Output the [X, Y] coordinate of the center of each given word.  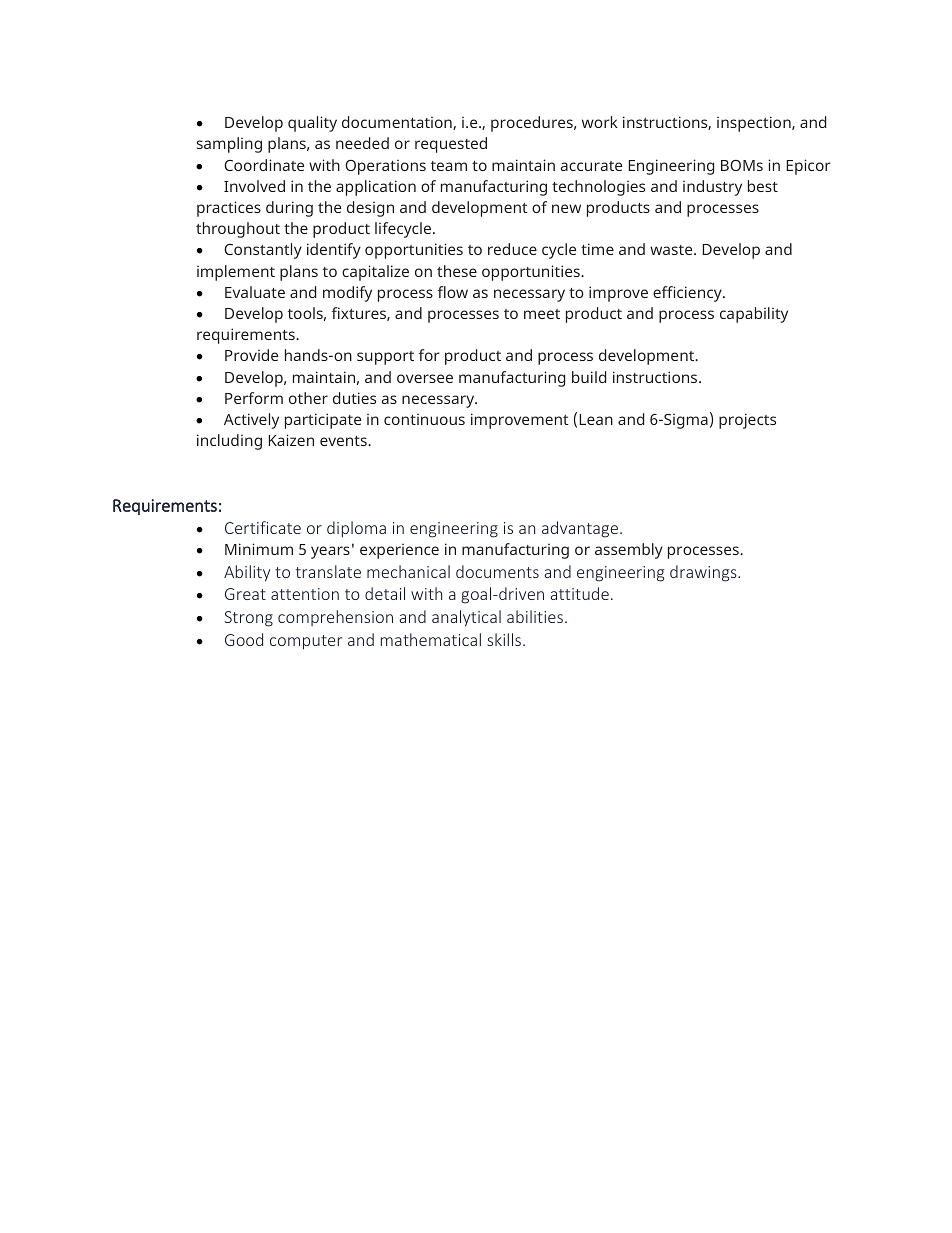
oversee [425, 378]
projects [747, 421]
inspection [755, 124]
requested [451, 145]
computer [306, 642]
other [308, 398]
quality [312, 124]
